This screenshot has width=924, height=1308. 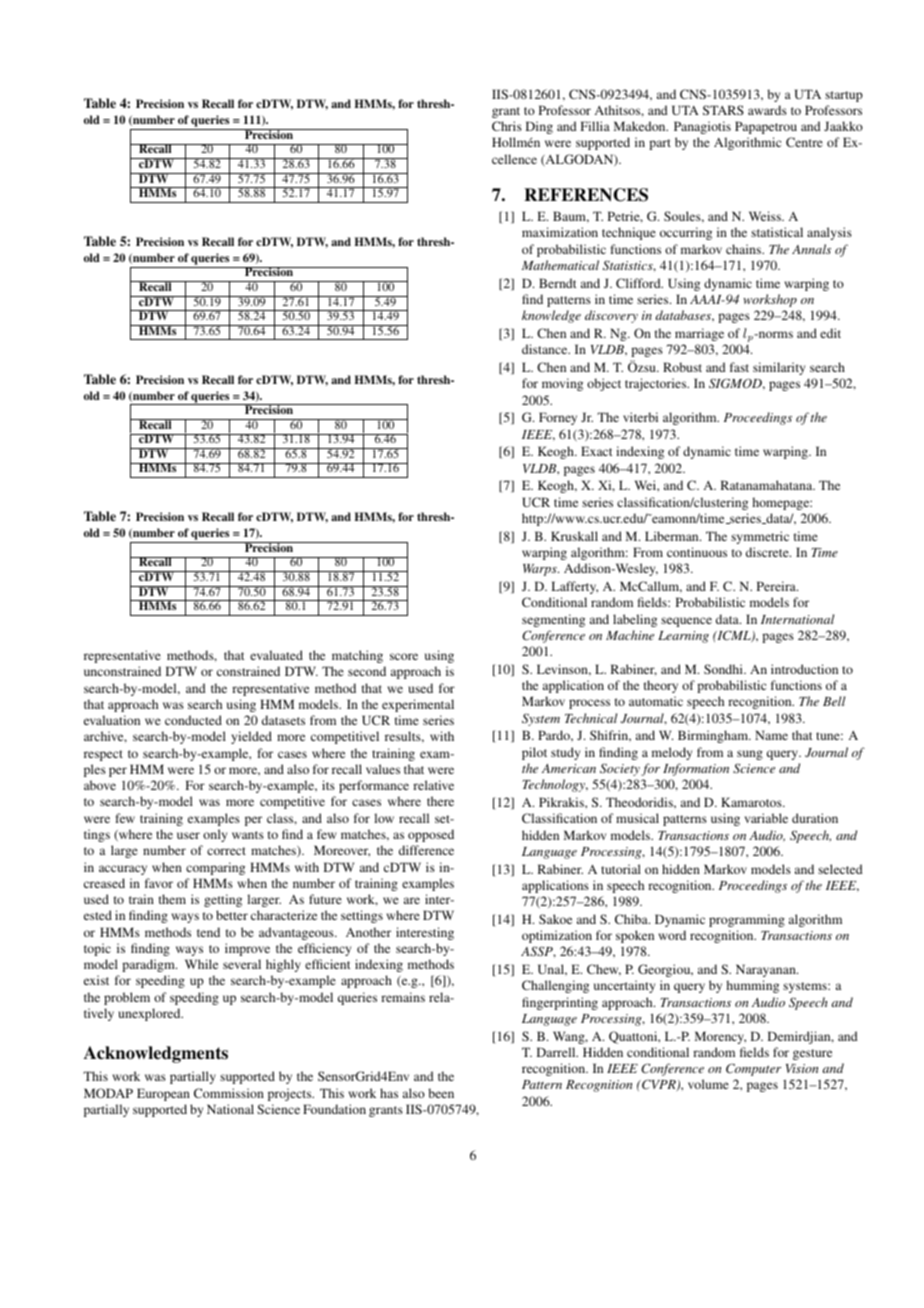 What do you see at coordinates (750, 755) in the screenshot?
I see `sung` at bounding box center [750, 755].
